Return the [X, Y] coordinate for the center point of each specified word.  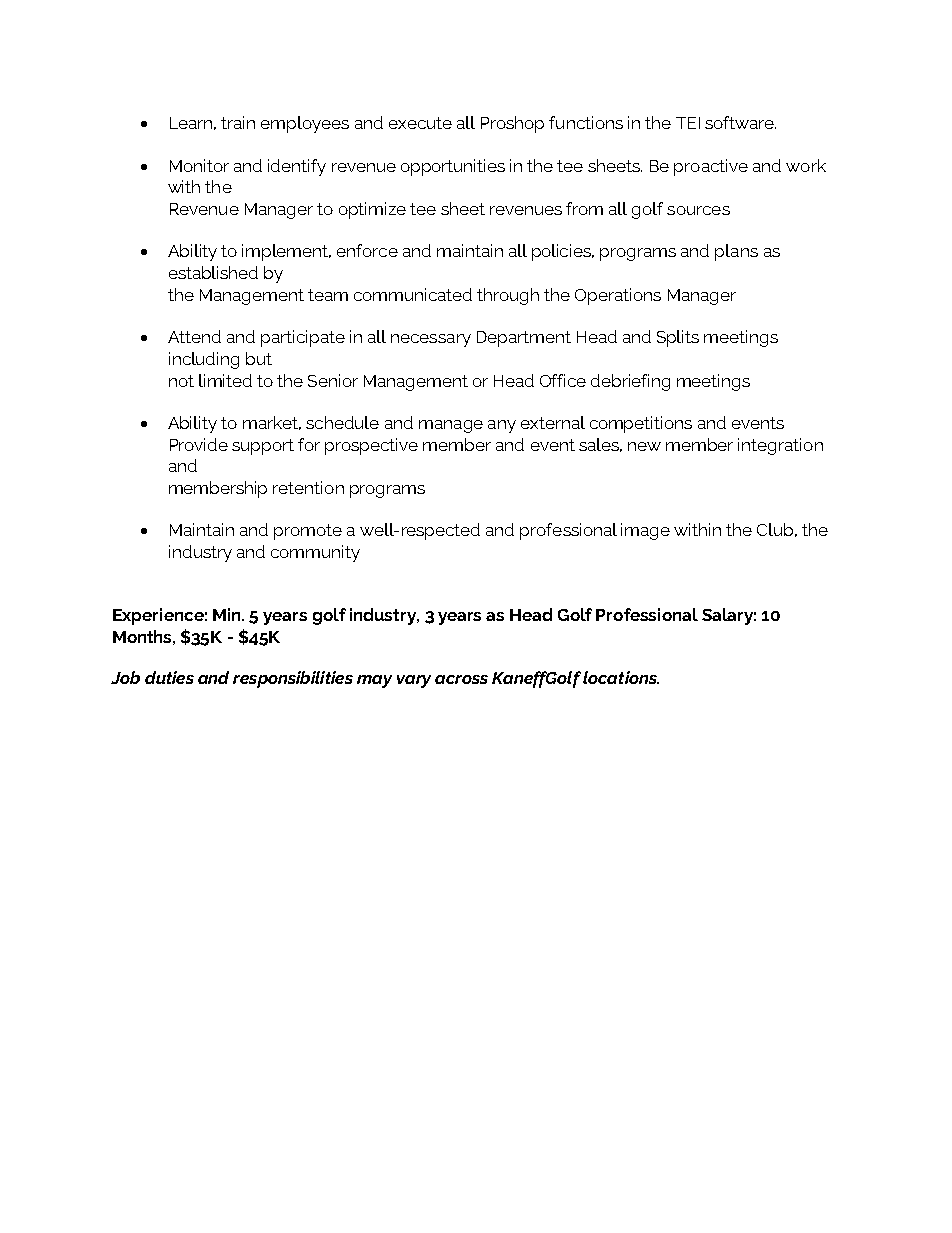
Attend [194, 336]
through [508, 296]
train [238, 122]
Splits [678, 338]
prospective [371, 446]
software [740, 122]
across [461, 679]
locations [621, 677]
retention [308, 487]
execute [420, 123]
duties [169, 677]
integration [780, 446]
